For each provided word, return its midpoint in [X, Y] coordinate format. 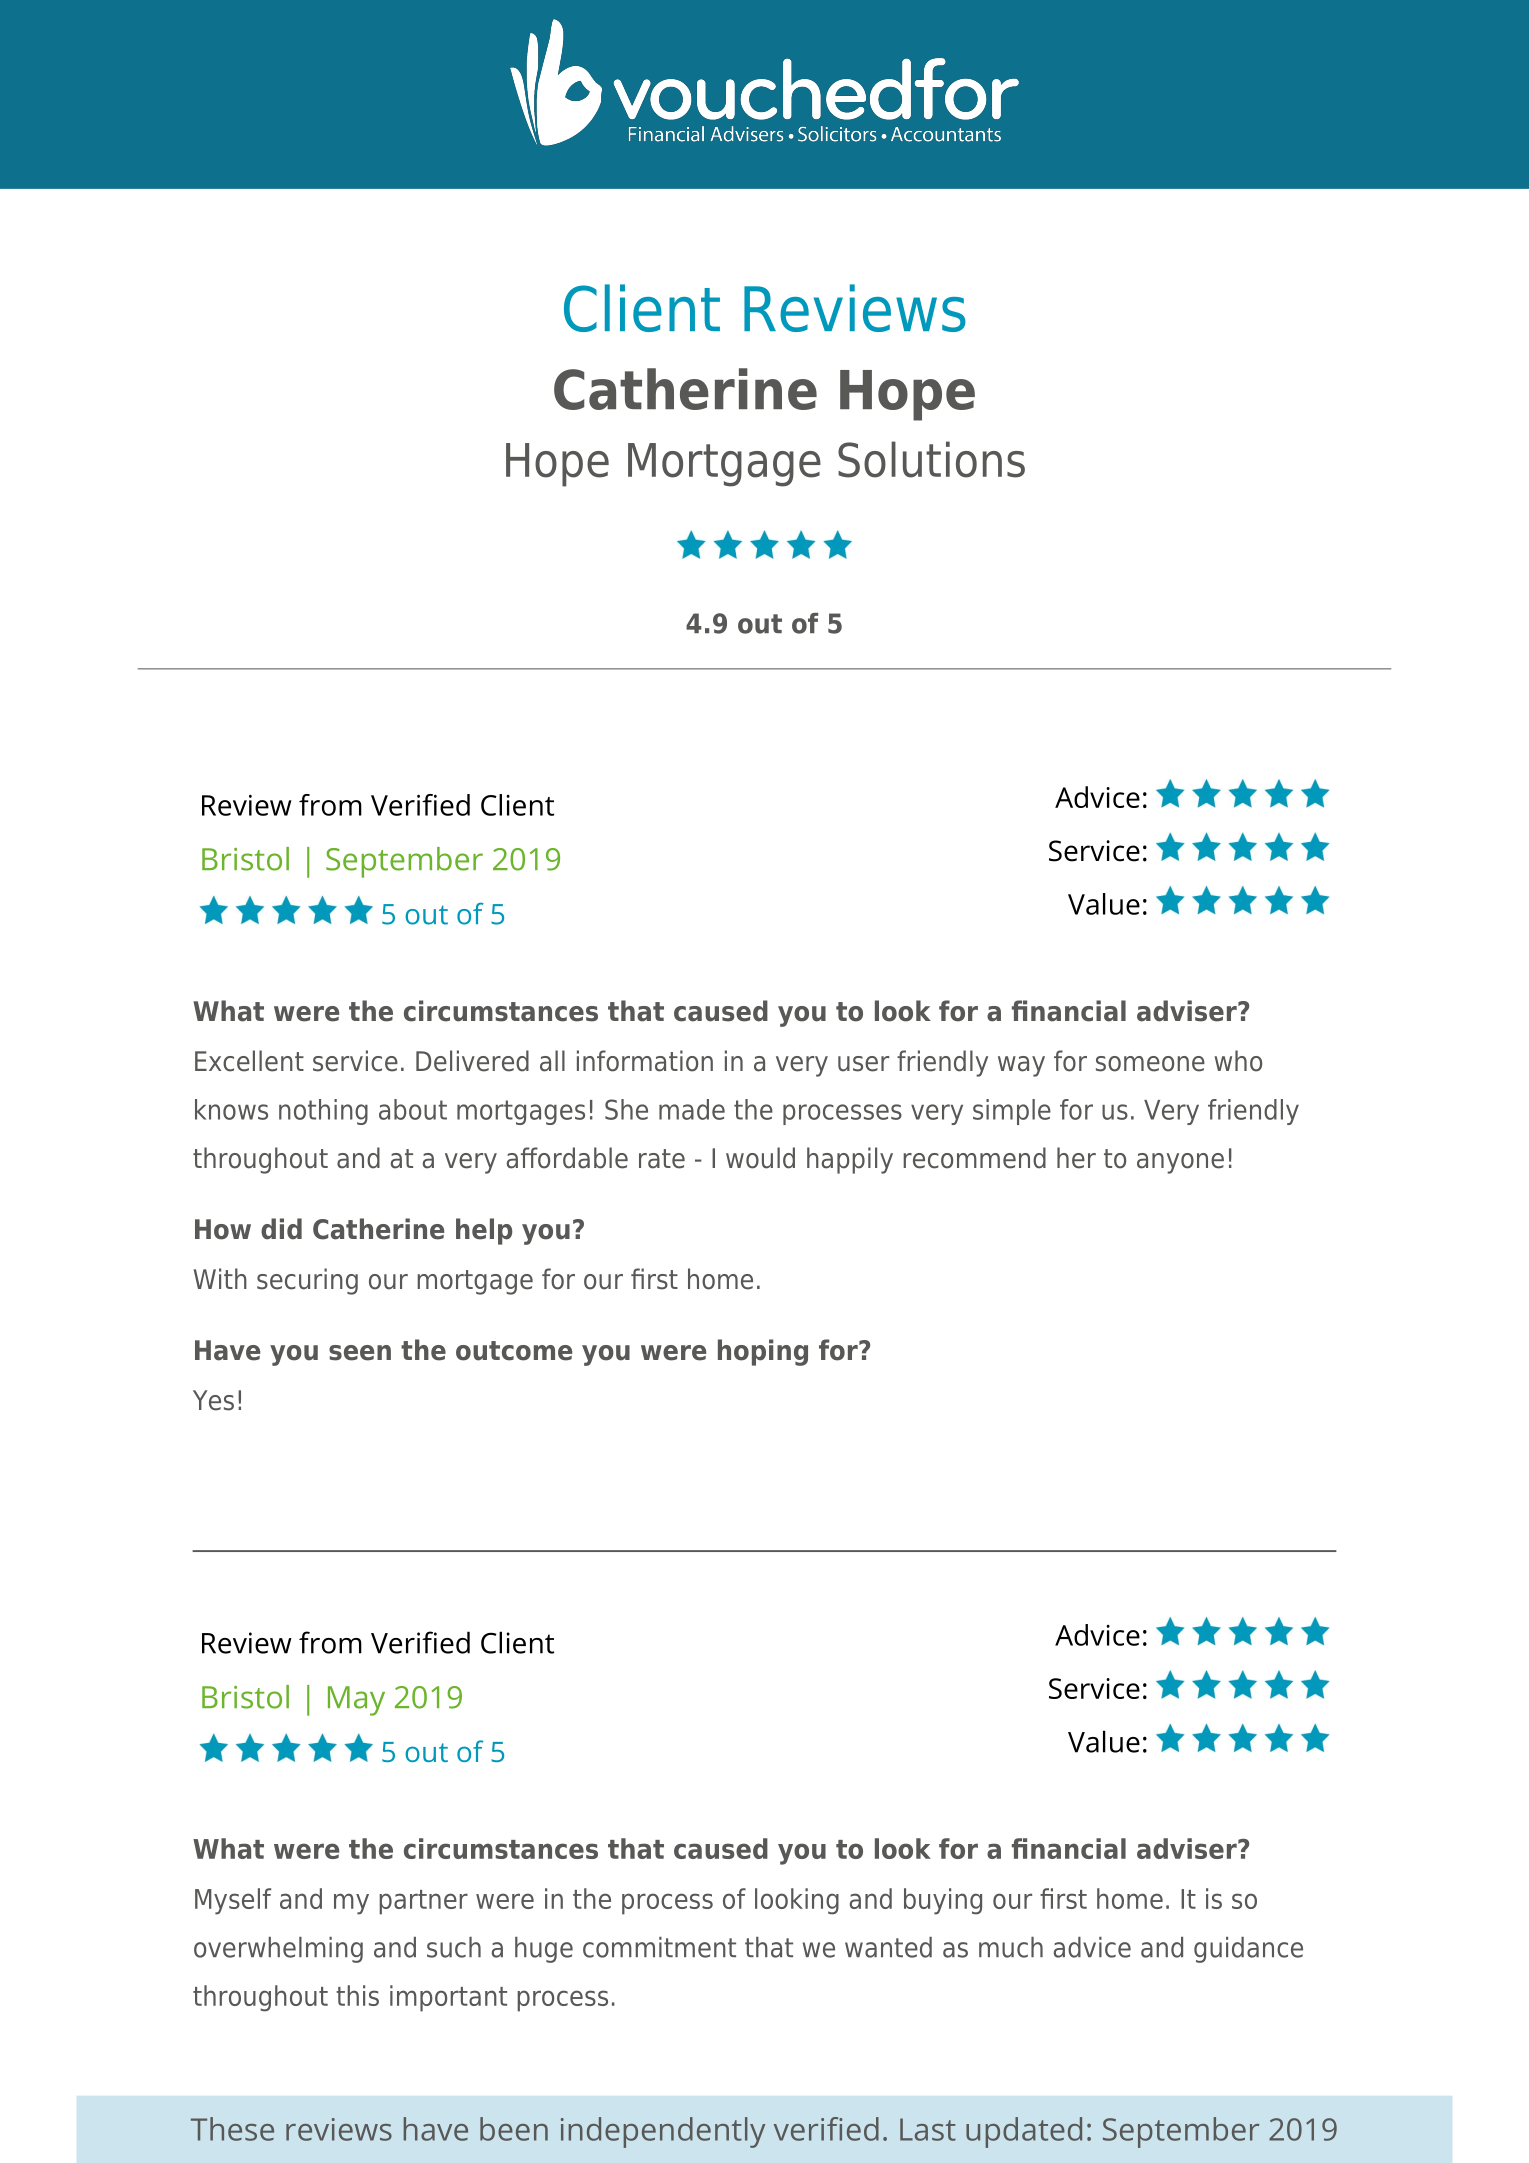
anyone [1180, 1163]
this [357, 1995]
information [645, 1061]
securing [307, 1281]
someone [1150, 1064]
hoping [763, 1352]
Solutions [931, 459]
